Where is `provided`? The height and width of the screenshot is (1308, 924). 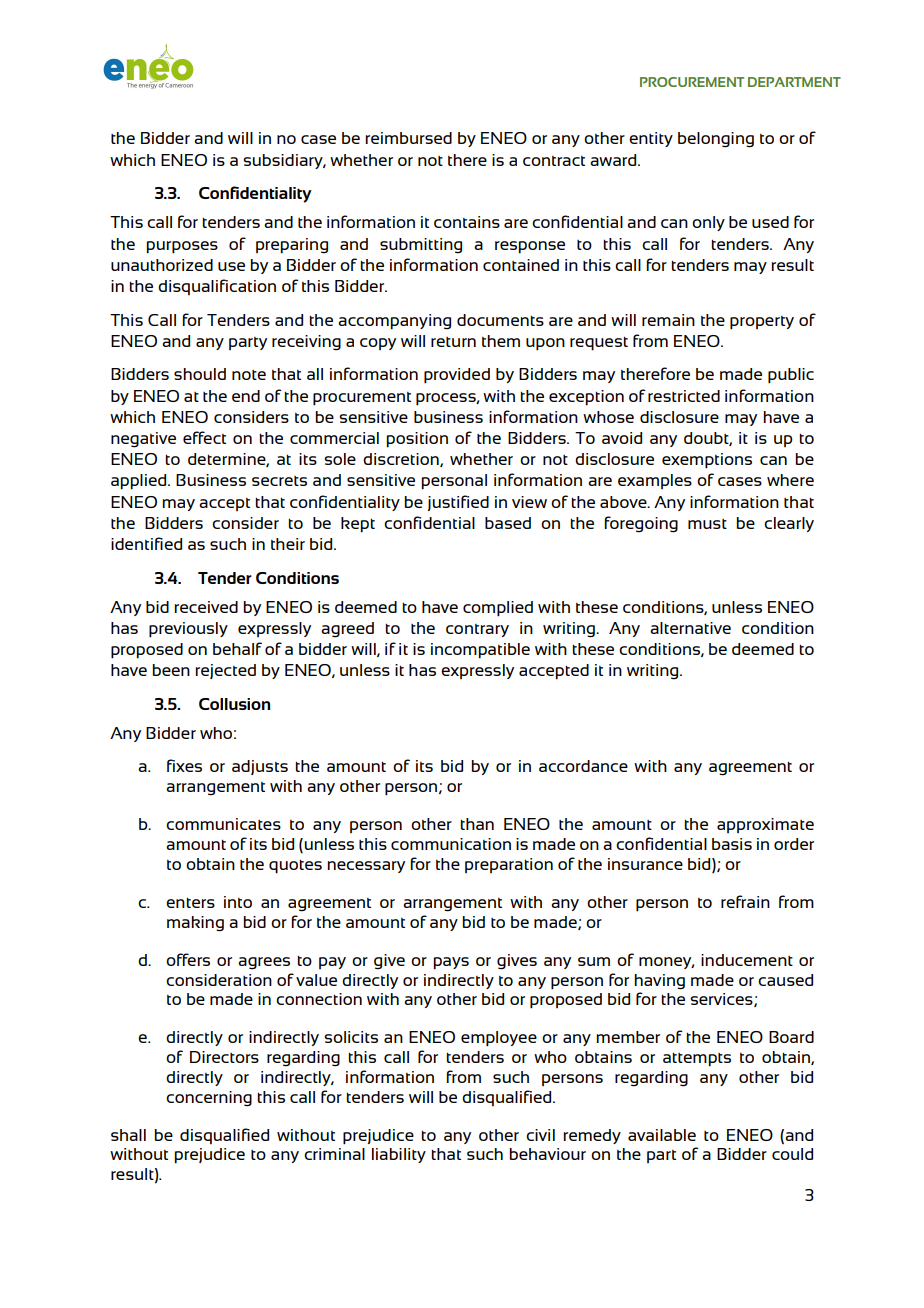
provided is located at coordinates (457, 376).
